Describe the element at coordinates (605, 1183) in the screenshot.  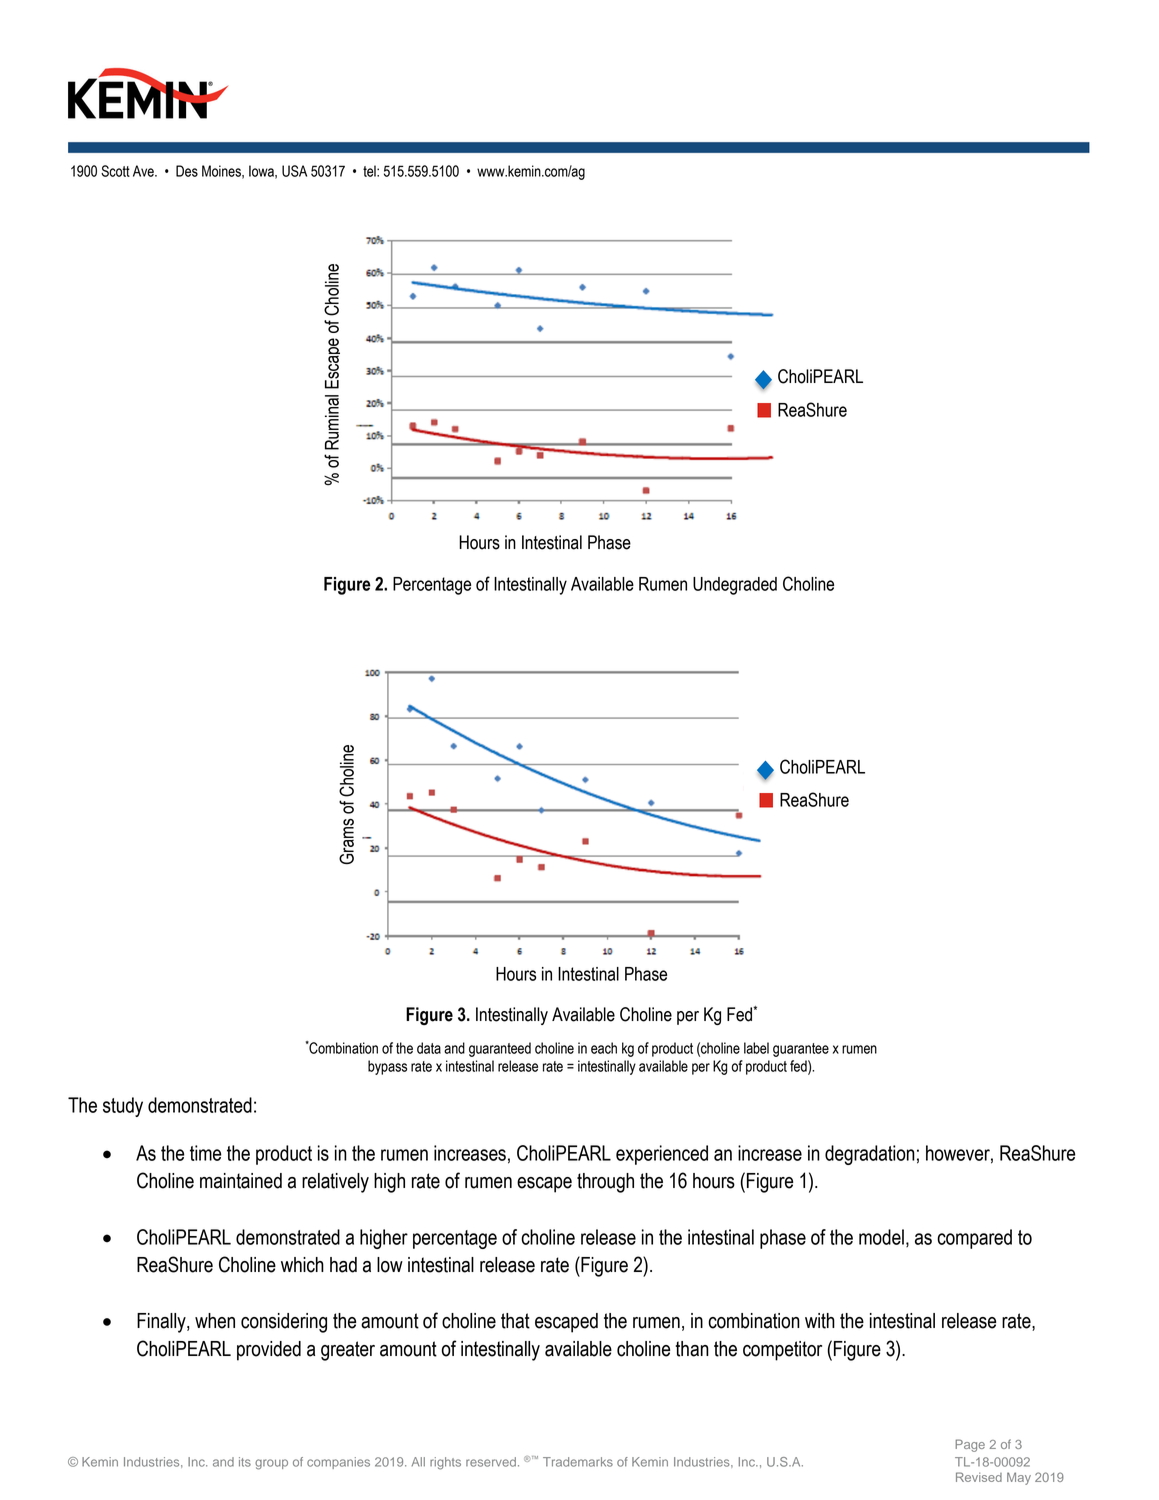
I see `through` at that location.
